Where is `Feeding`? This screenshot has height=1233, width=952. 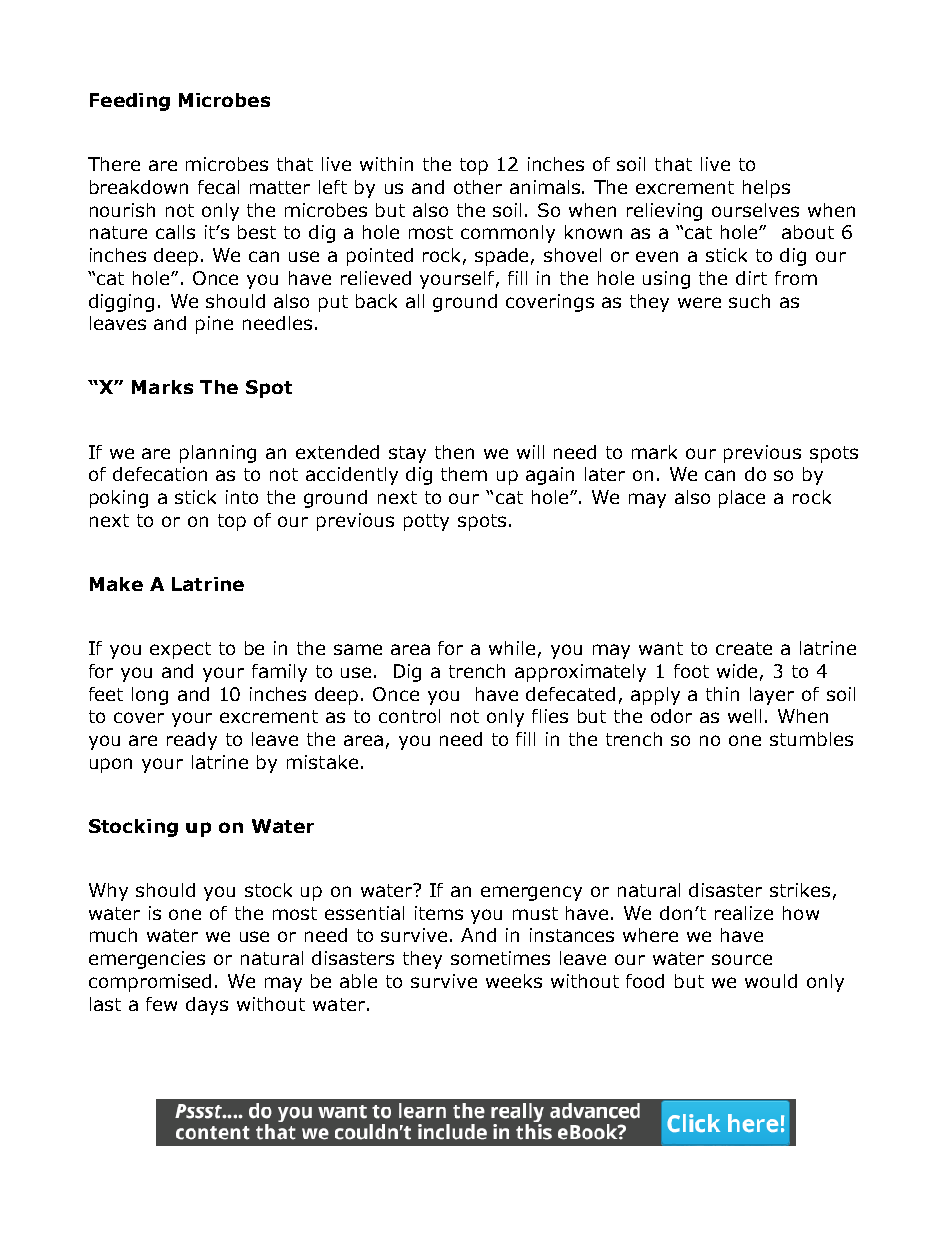
Feeding is located at coordinates (130, 102).
